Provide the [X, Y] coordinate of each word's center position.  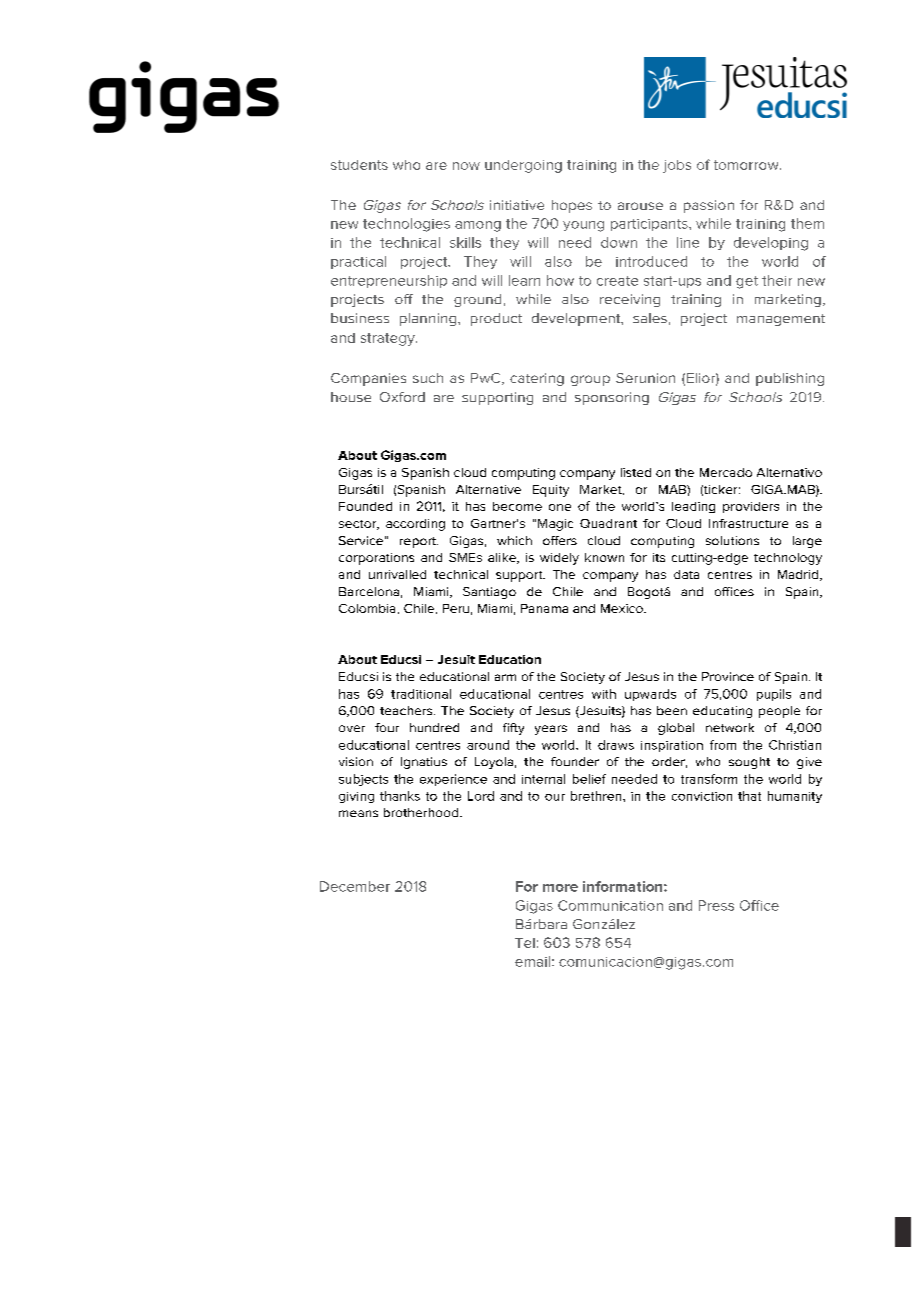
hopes [572, 206]
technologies [406, 225]
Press [716, 905]
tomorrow [747, 165]
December [355, 886]
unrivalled [397, 574]
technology [788, 559]
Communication [610, 905]
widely [559, 559]
